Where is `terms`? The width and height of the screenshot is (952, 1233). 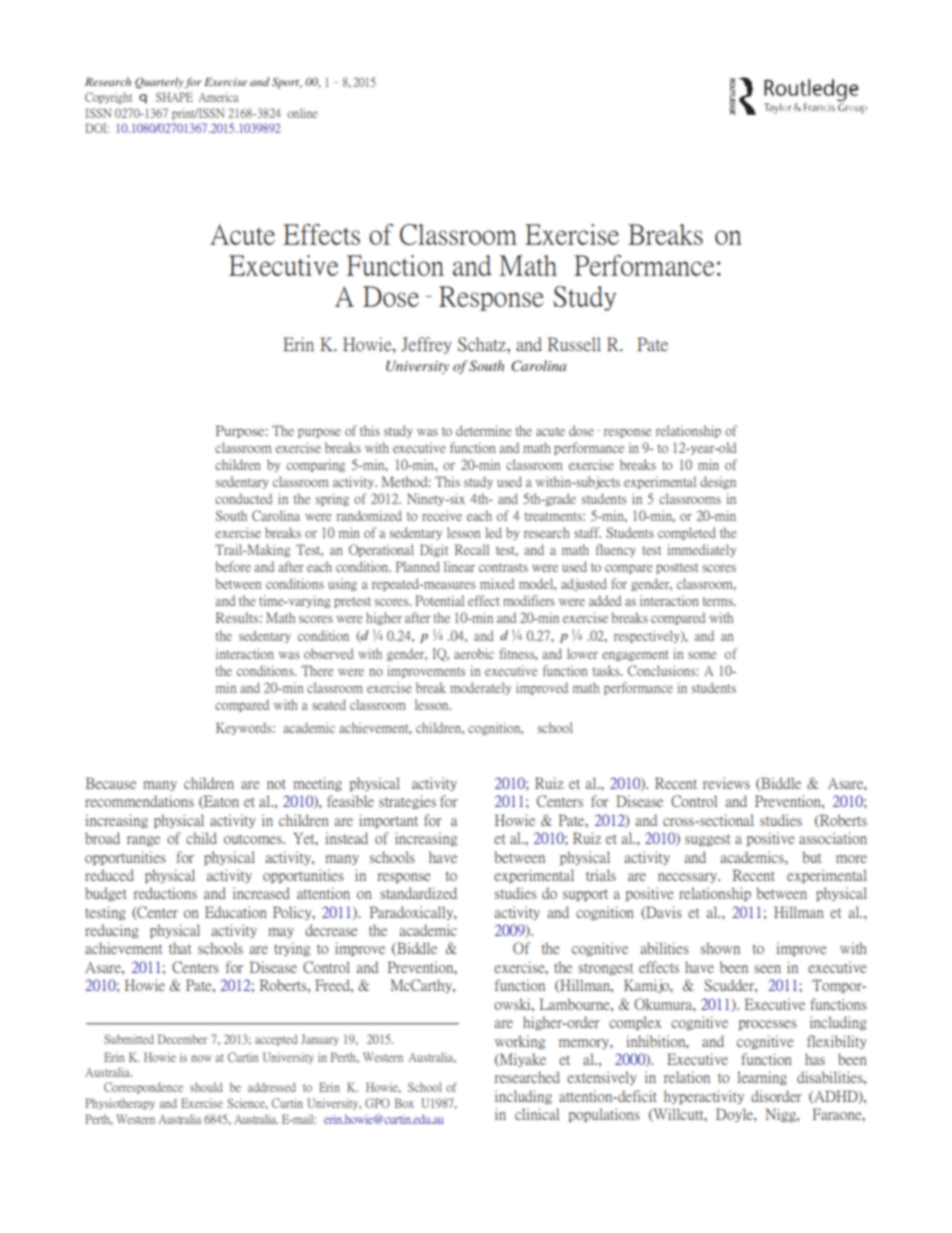
terms is located at coordinates (719, 601).
